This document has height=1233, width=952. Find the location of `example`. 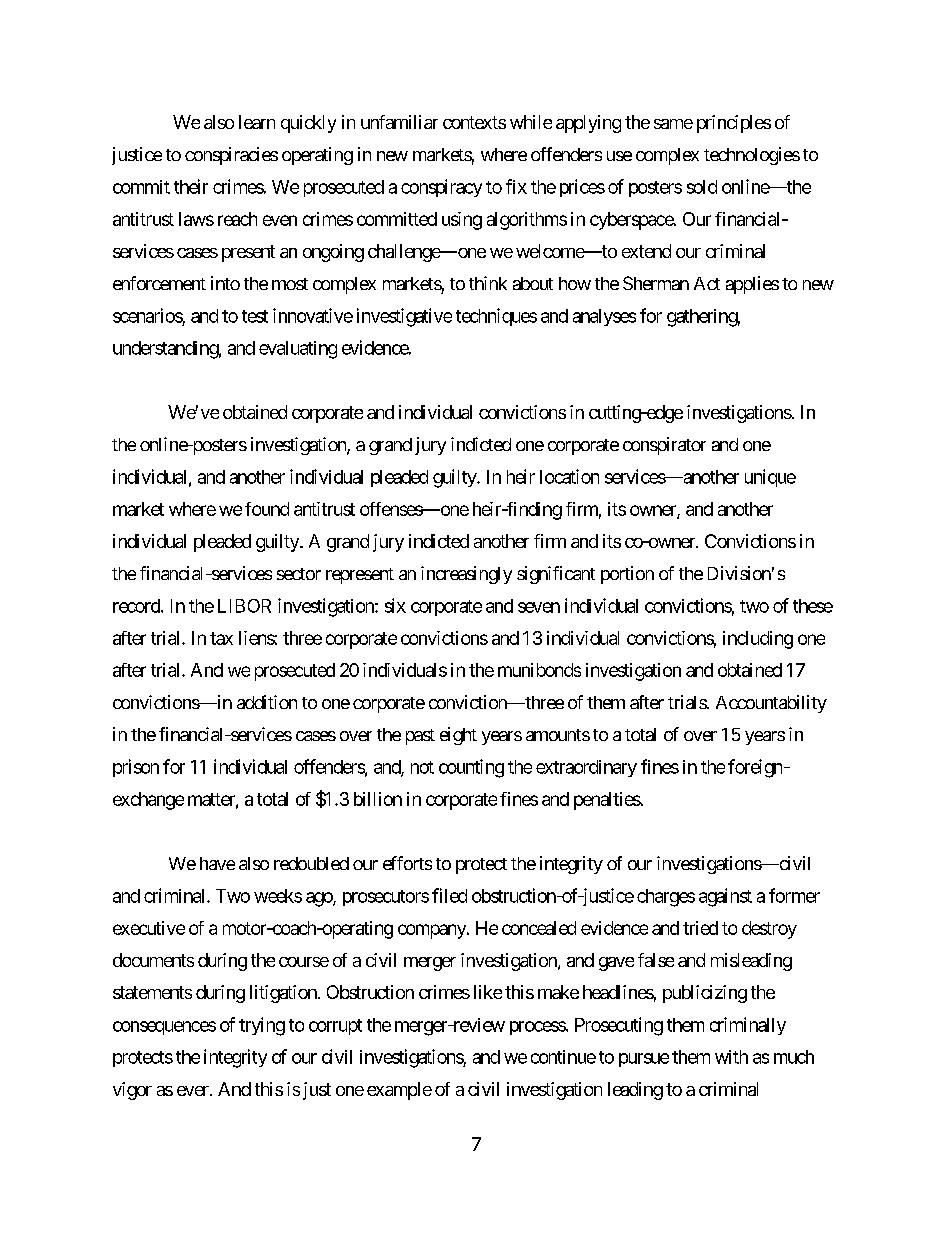

example is located at coordinates (399, 1091).
